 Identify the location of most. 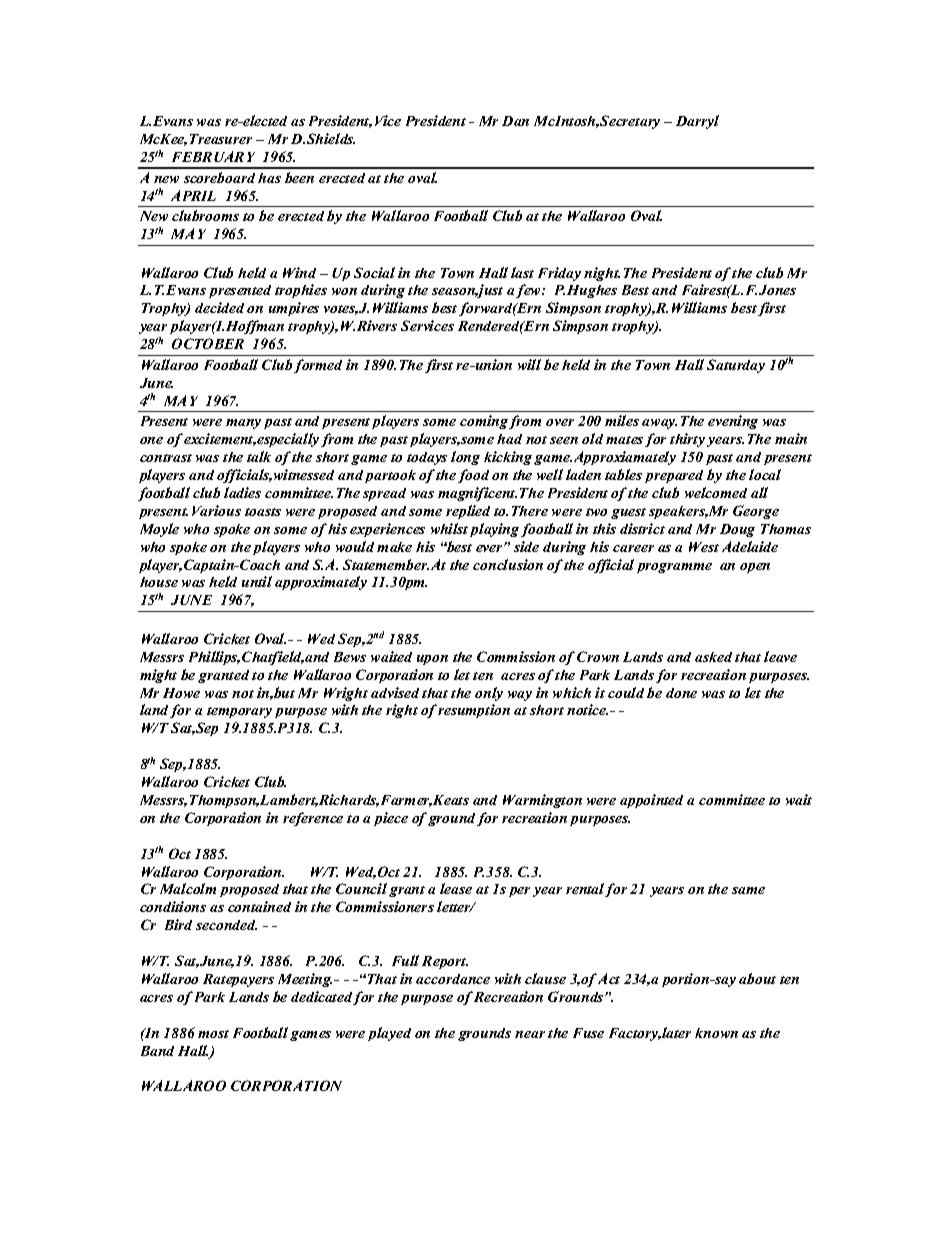
(213, 1034).
